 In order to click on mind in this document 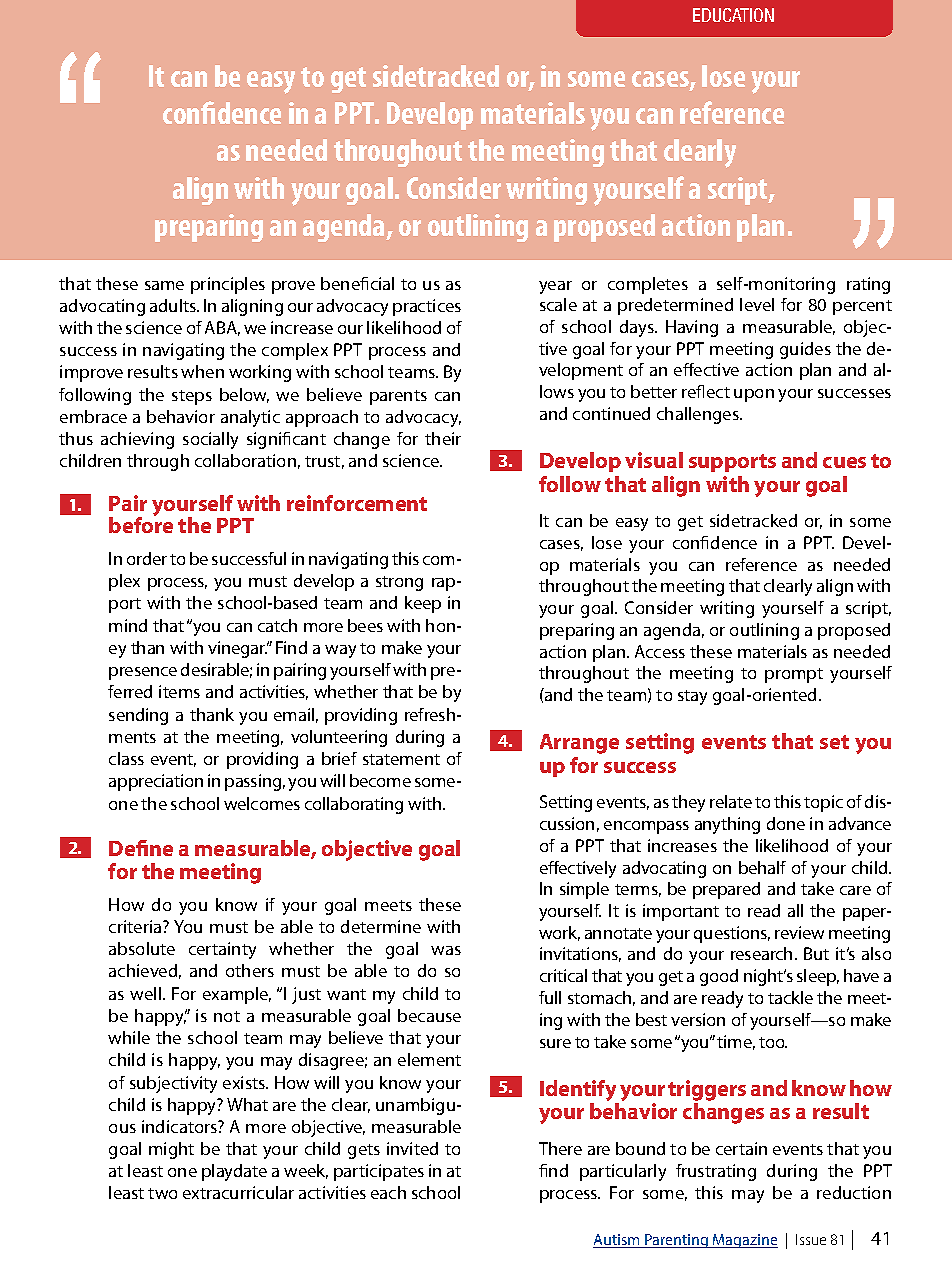, I will do `click(128, 625)`.
